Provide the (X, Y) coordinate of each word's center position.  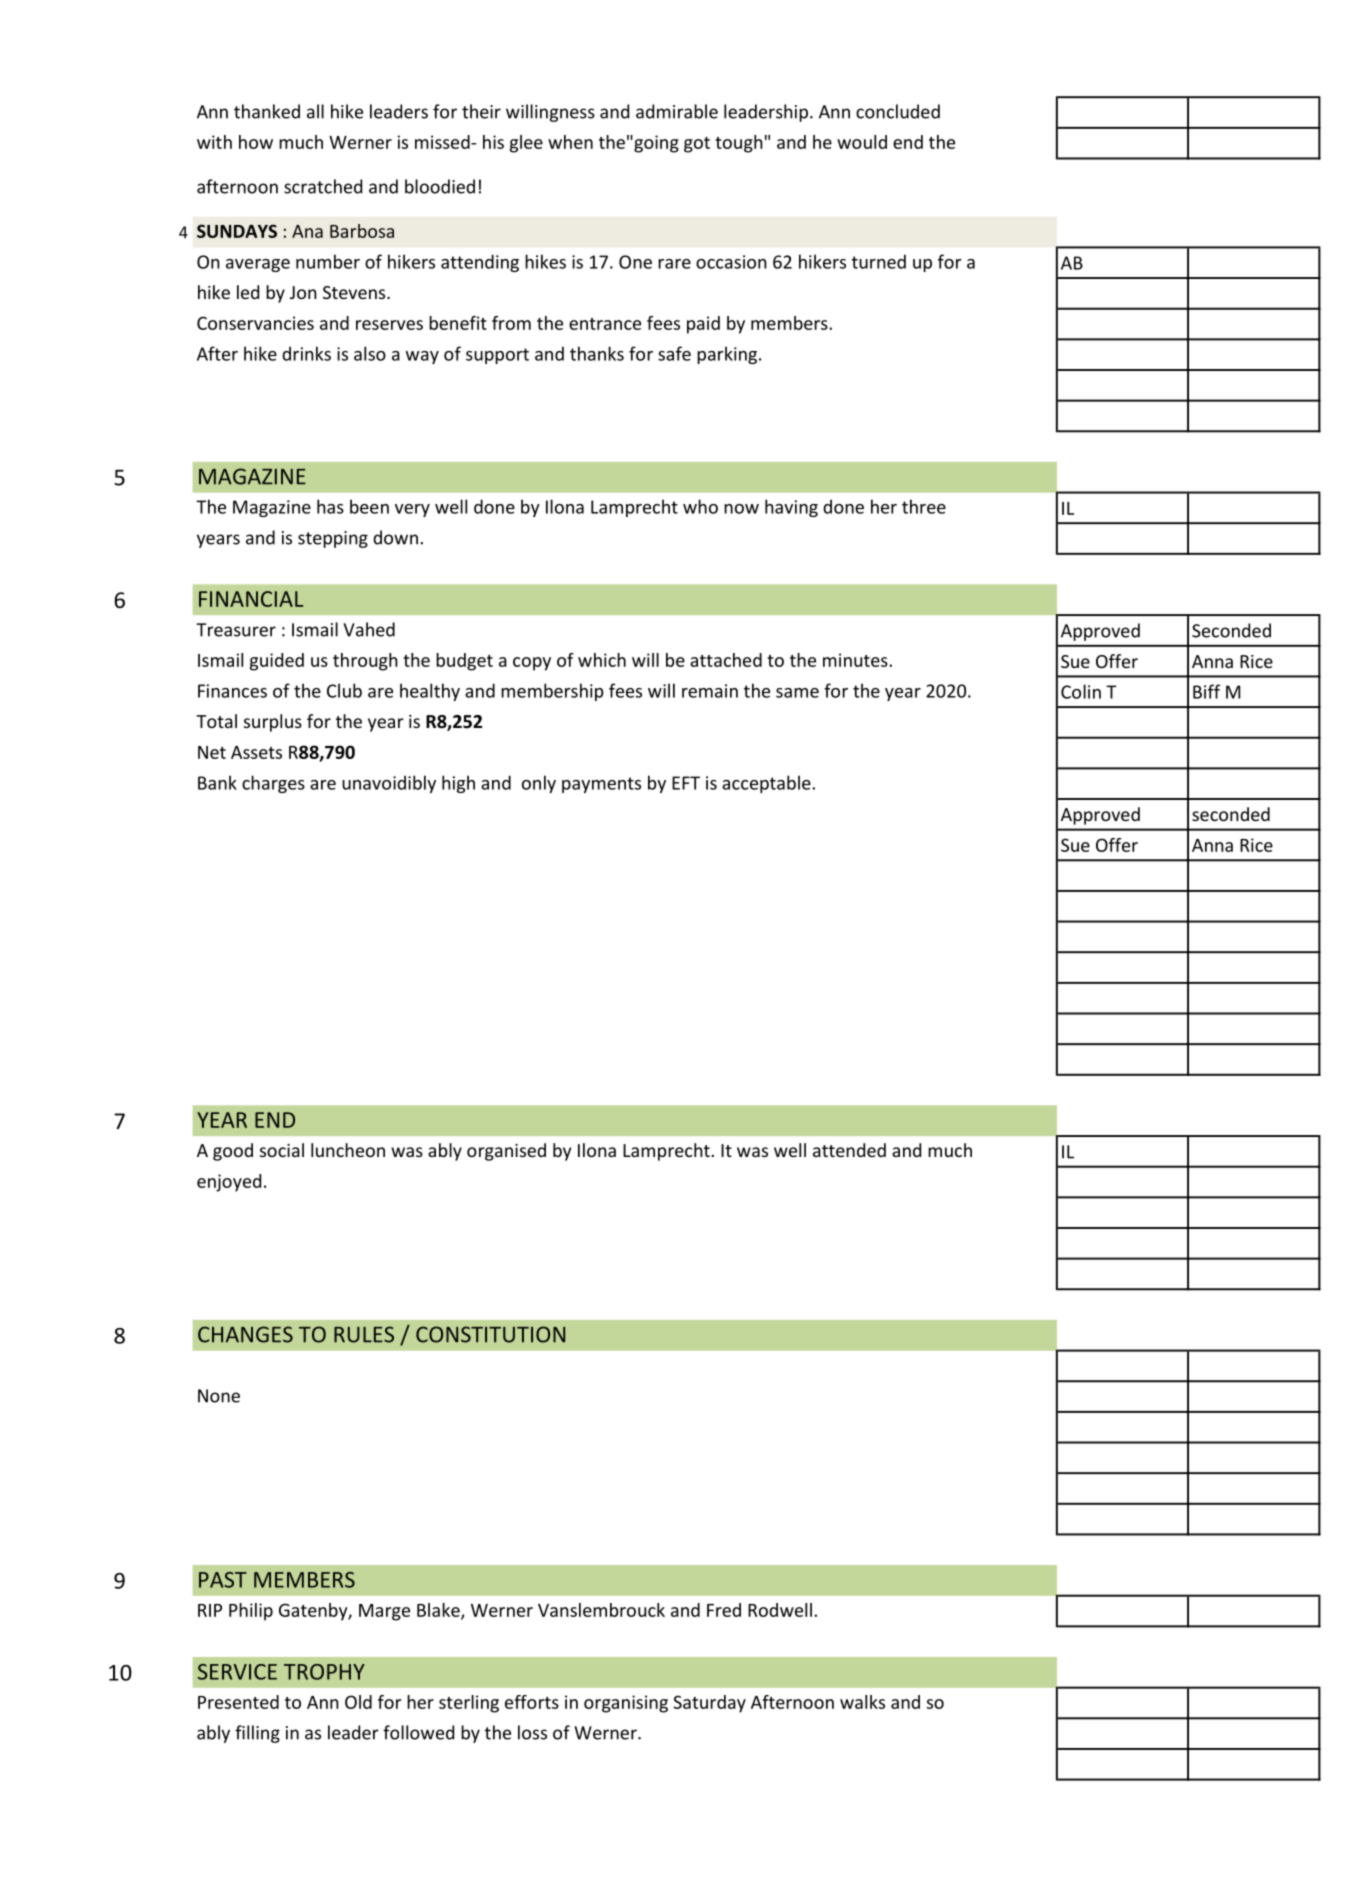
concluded (898, 111)
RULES (364, 1334)
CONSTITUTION (490, 1334)
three (924, 506)
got (697, 145)
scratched (323, 186)
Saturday (709, 1704)
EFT (686, 783)
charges (273, 784)
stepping (333, 539)
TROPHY (324, 1672)
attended (849, 1150)
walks (862, 1702)
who (700, 506)
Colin (1081, 691)
